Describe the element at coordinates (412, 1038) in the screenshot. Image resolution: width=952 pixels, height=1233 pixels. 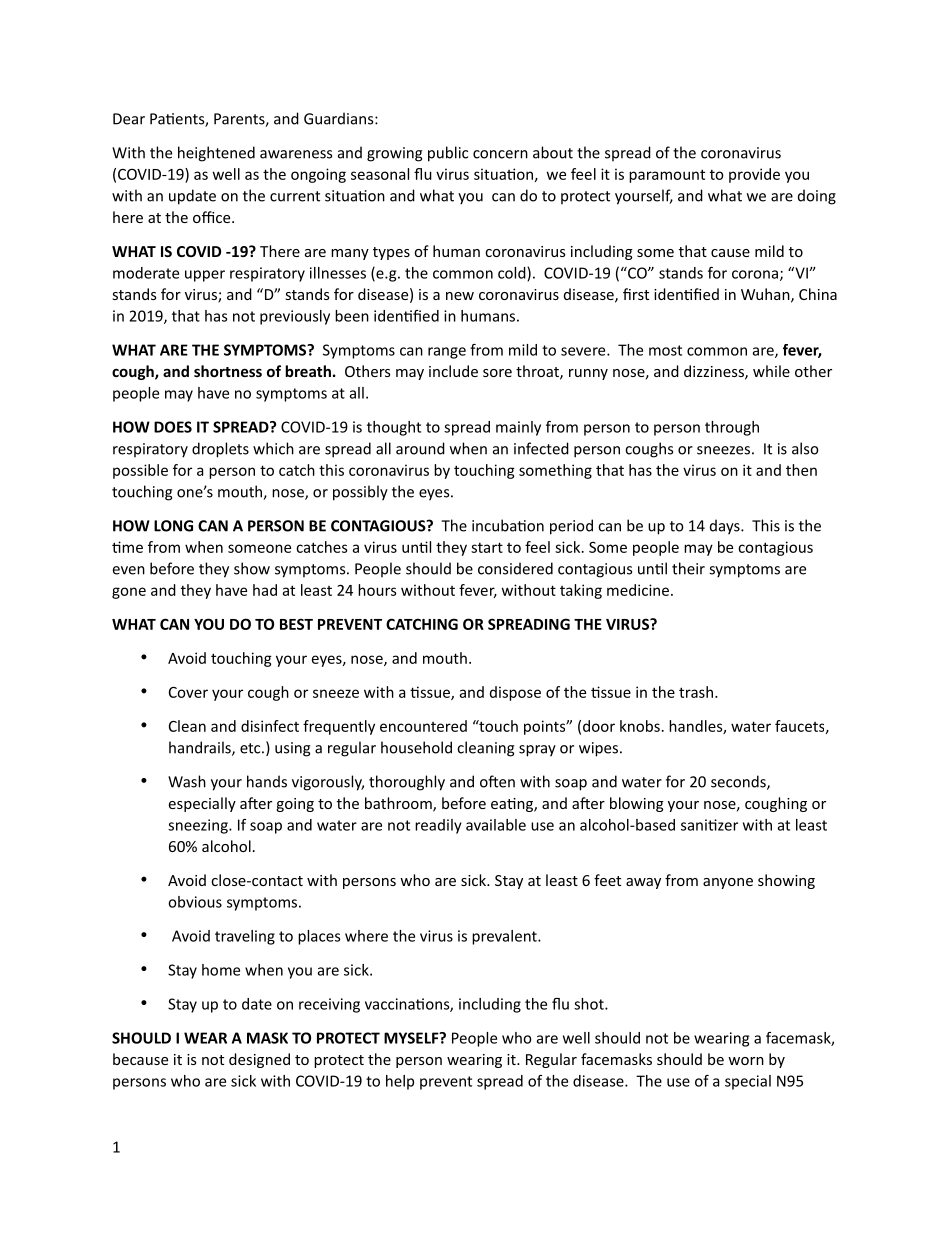
I see `MYSELF` at that location.
